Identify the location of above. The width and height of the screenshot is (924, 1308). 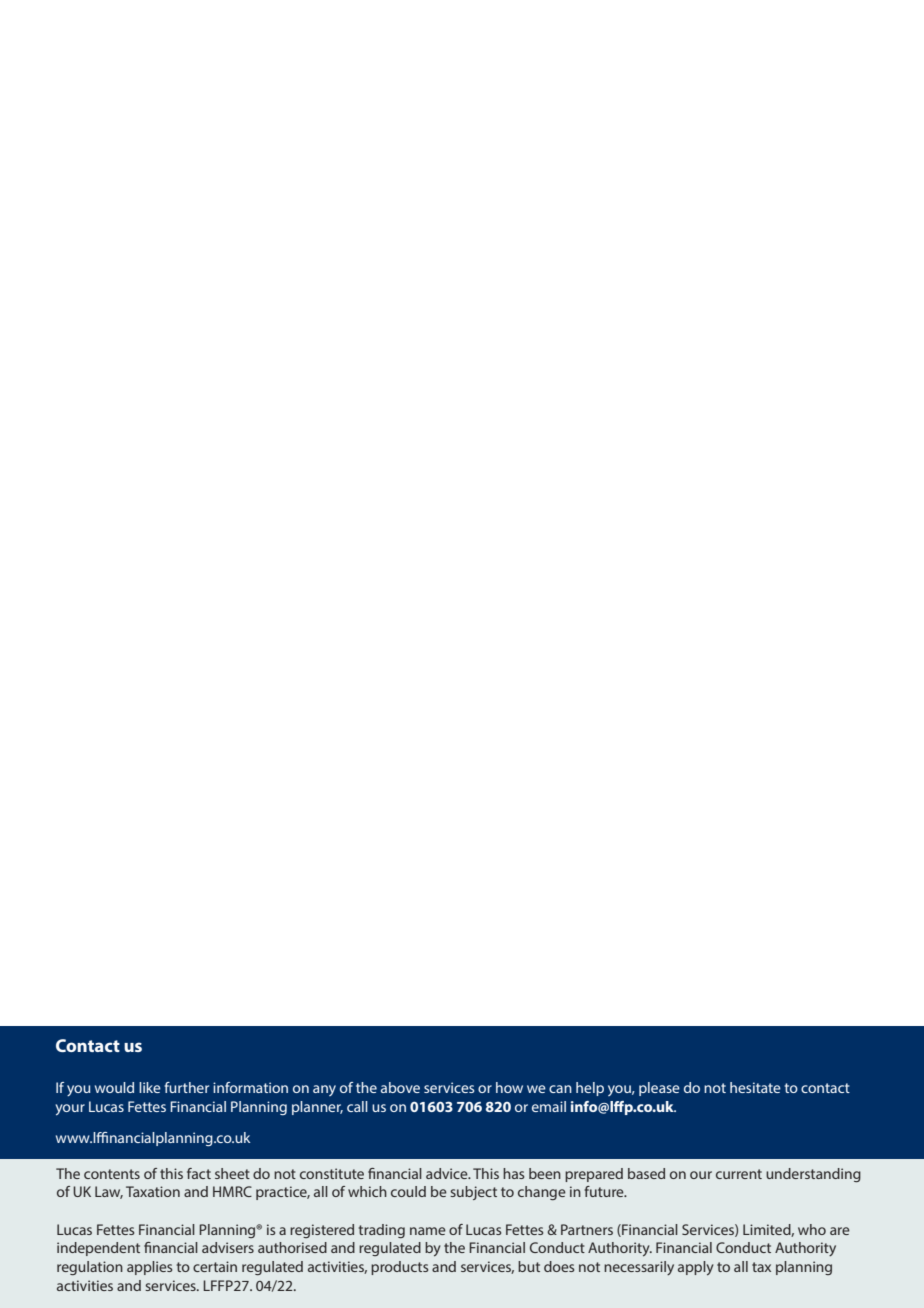
(400, 1087).
